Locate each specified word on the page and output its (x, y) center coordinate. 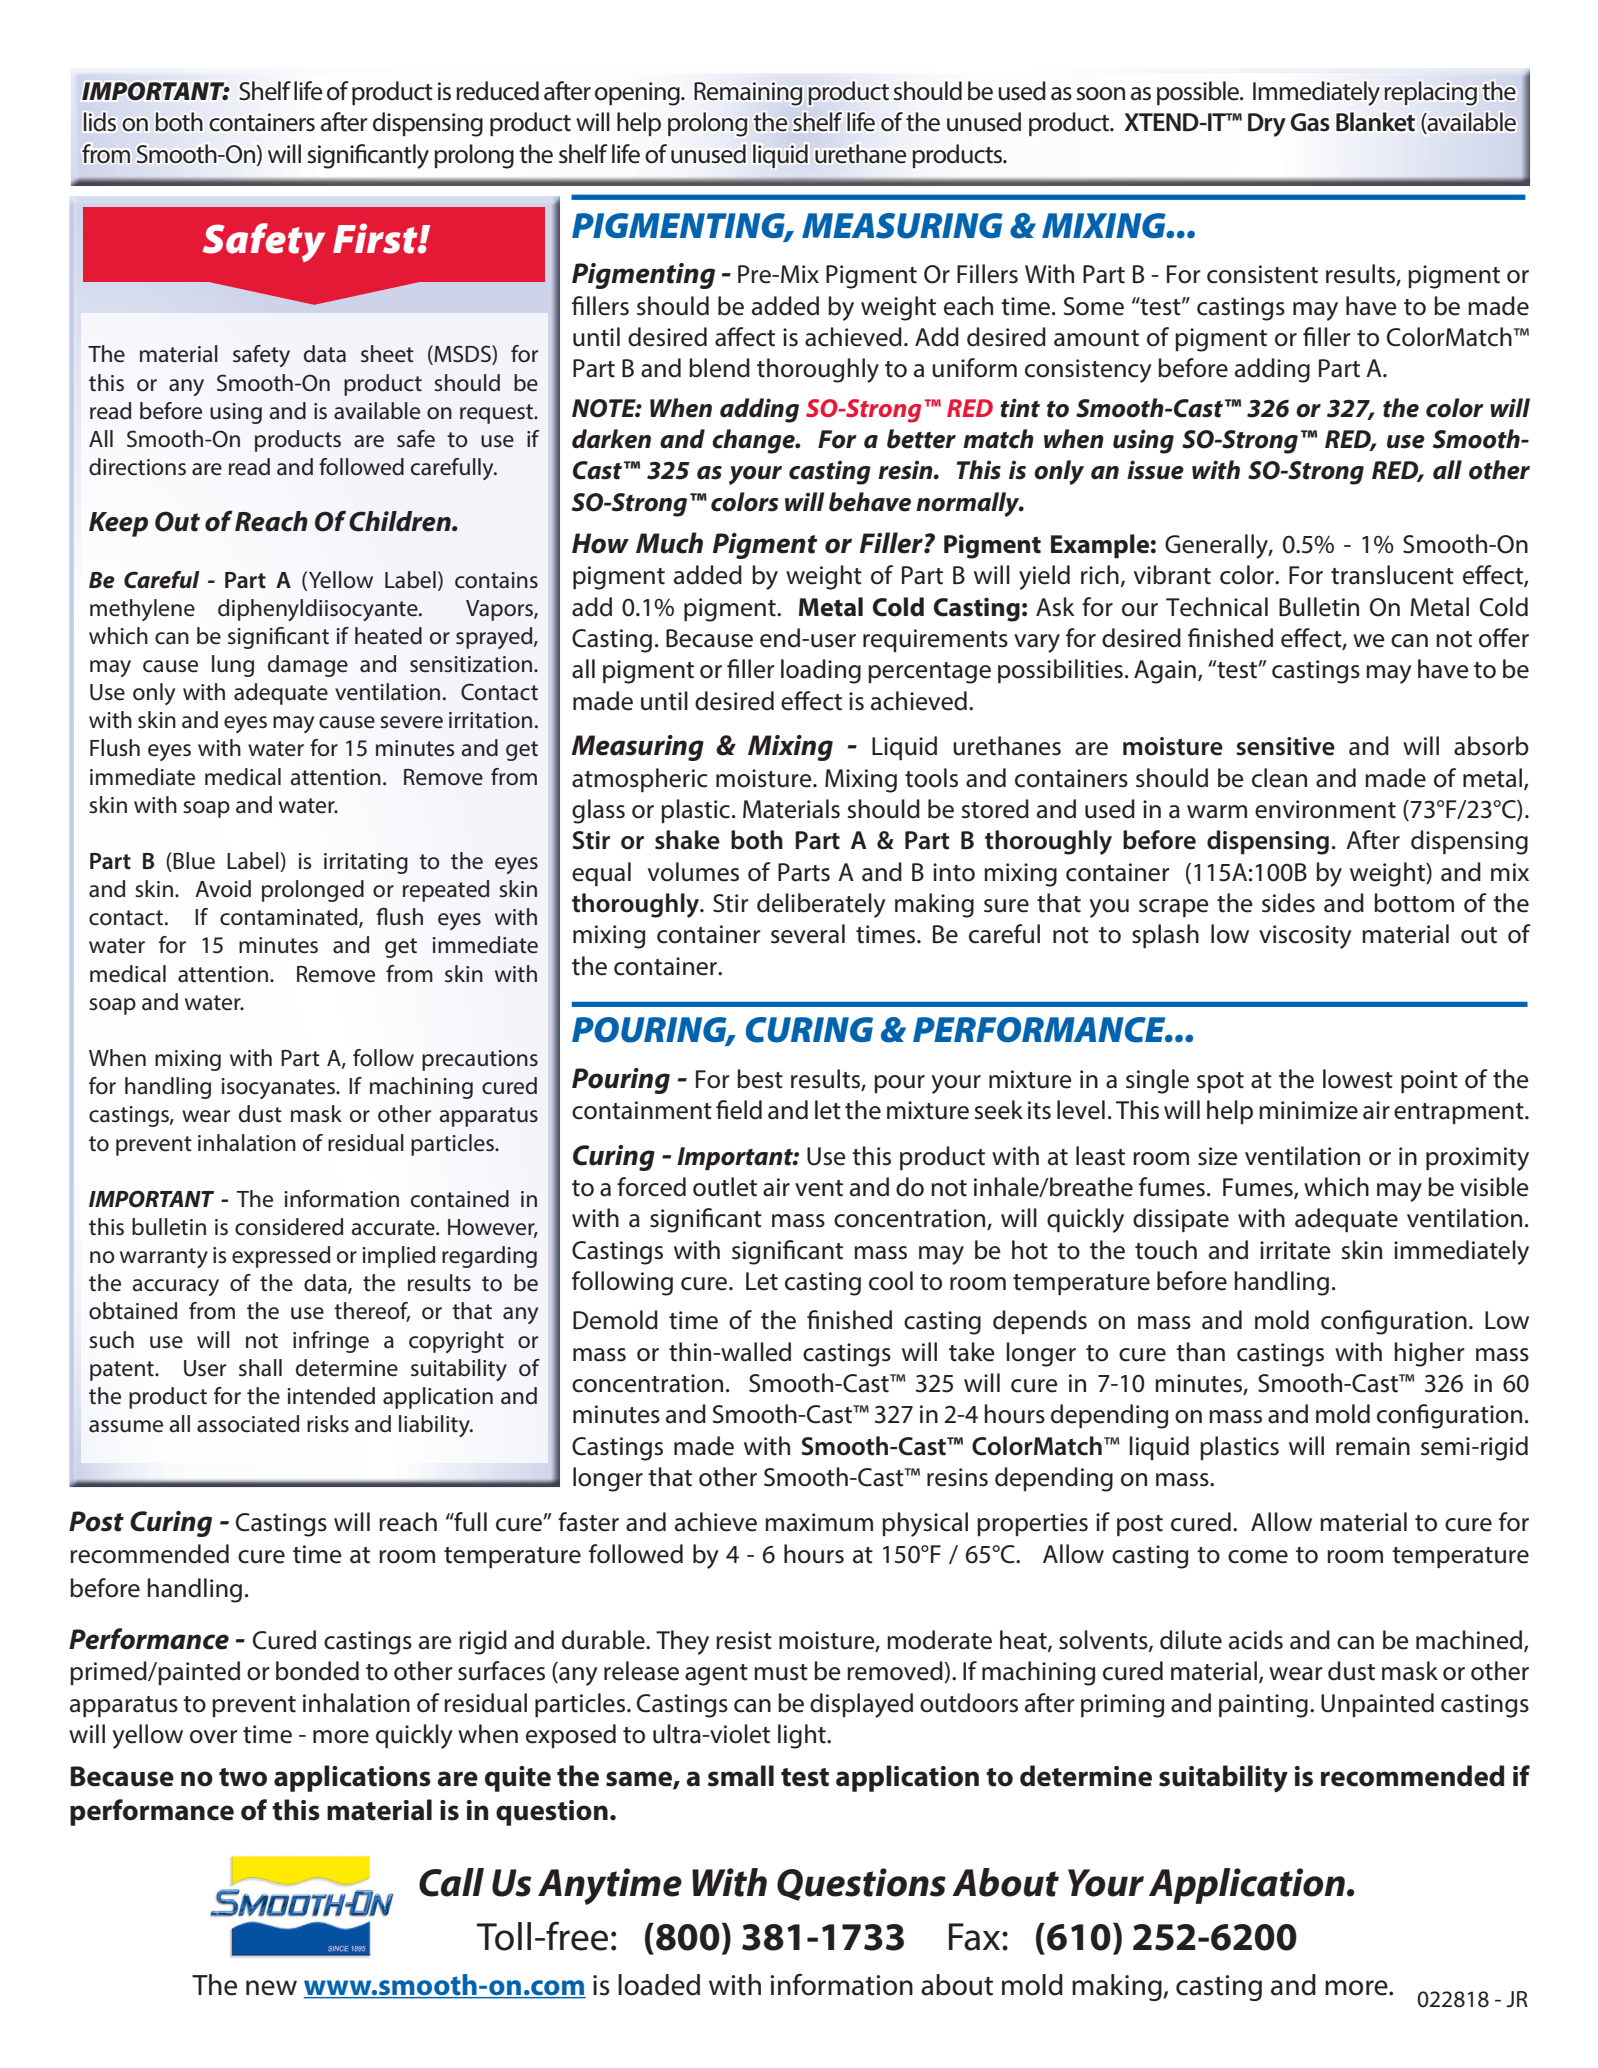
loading (821, 671)
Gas (1310, 122)
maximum (819, 1522)
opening (638, 94)
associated (248, 1424)
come (1258, 1557)
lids (100, 121)
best (760, 1079)
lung (233, 666)
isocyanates (279, 1088)
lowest (1358, 1079)
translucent (1392, 575)
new (271, 1988)
